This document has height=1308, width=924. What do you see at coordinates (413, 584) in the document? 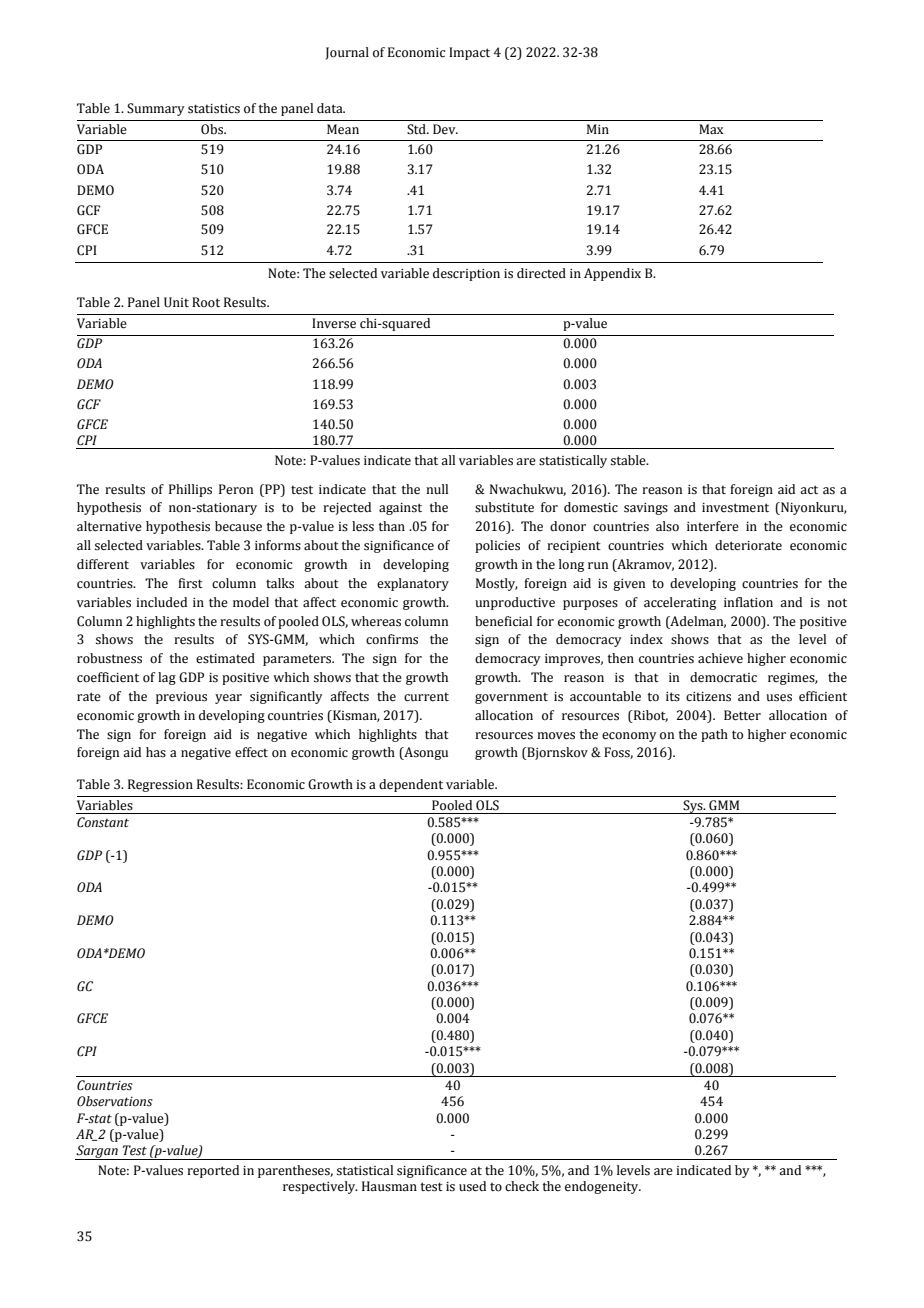
I see `explanatory` at bounding box center [413, 584].
